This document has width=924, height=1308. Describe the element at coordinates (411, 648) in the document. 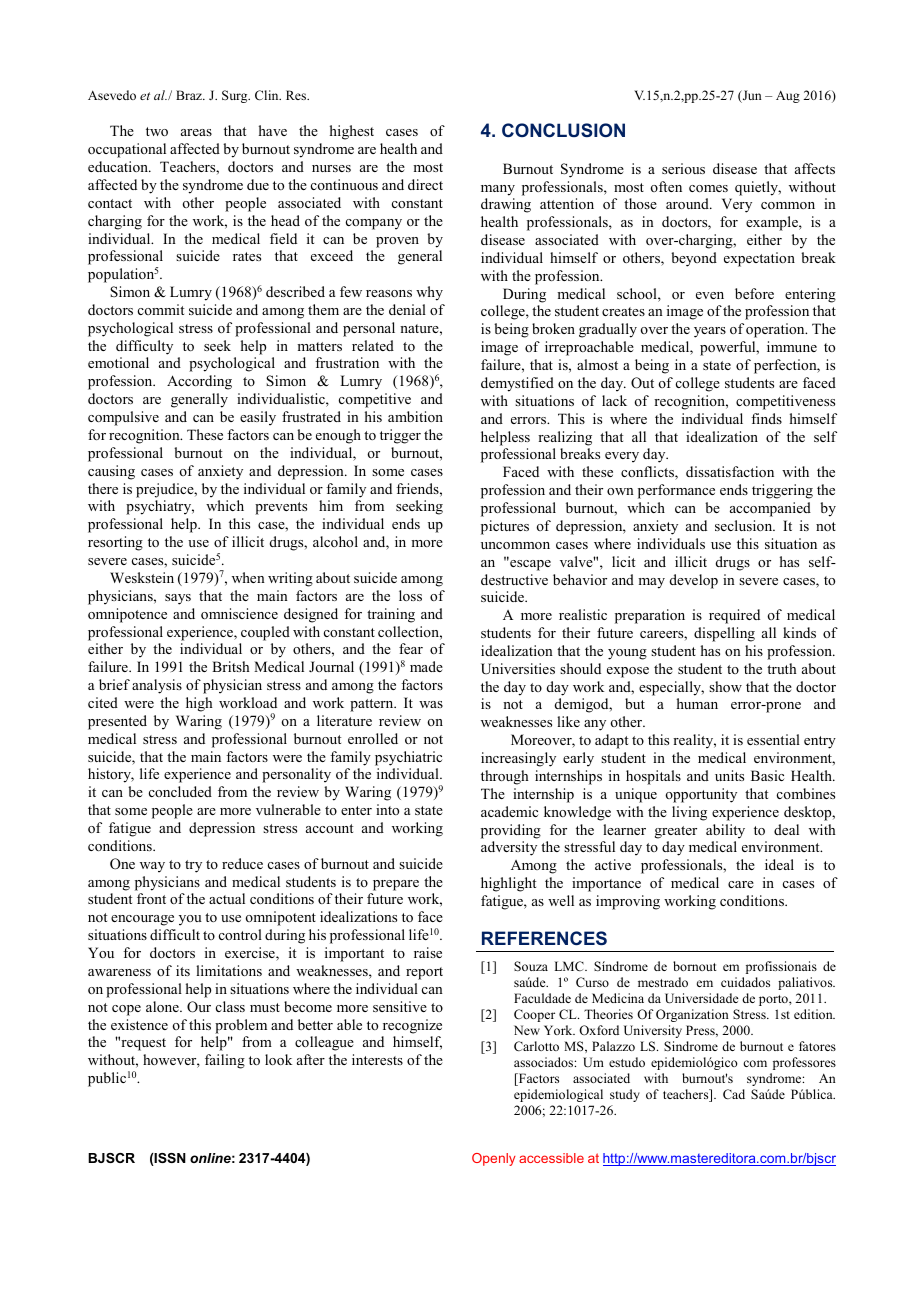

I see `fear` at that location.
